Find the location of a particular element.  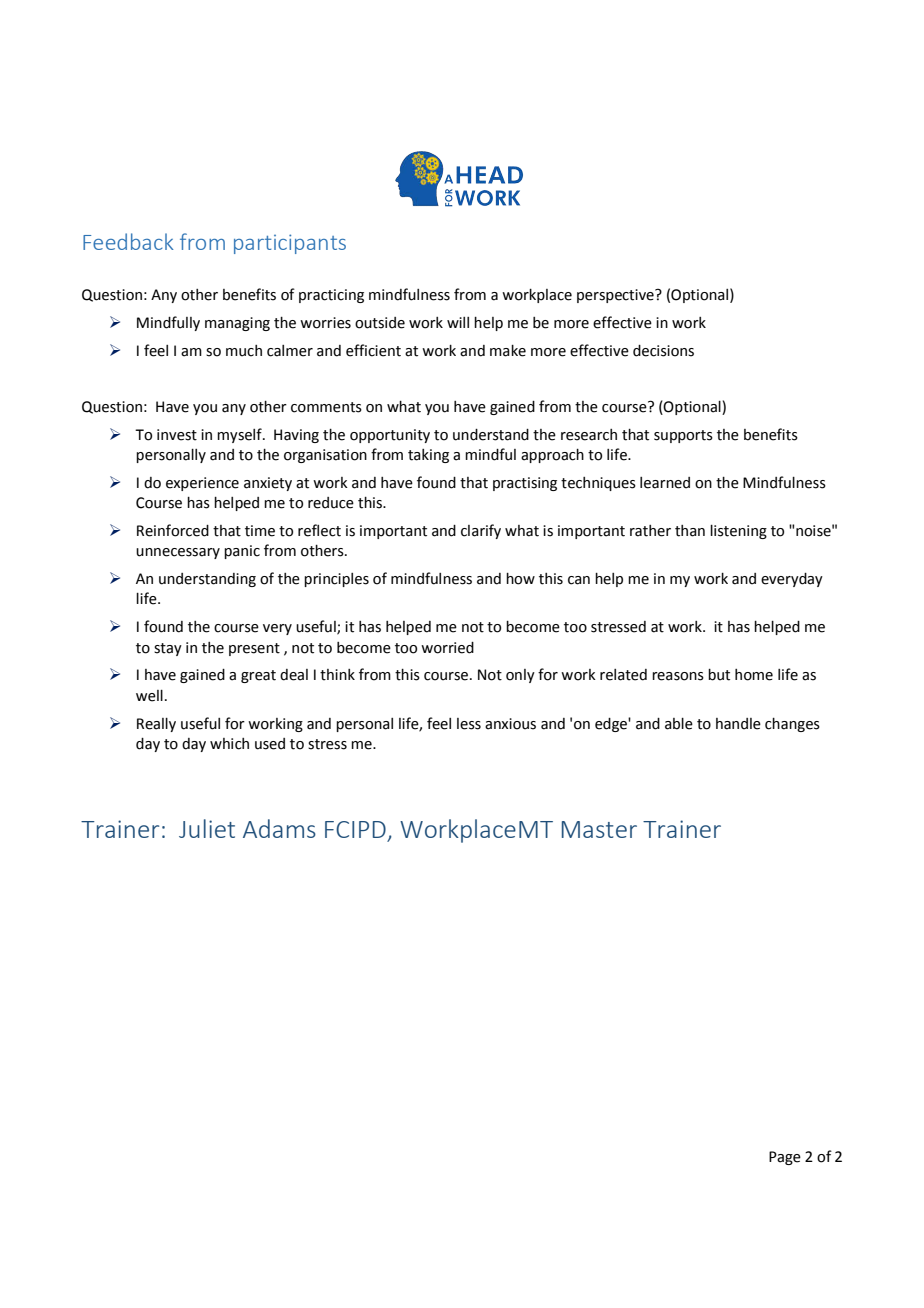

well is located at coordinates (149, 696).
